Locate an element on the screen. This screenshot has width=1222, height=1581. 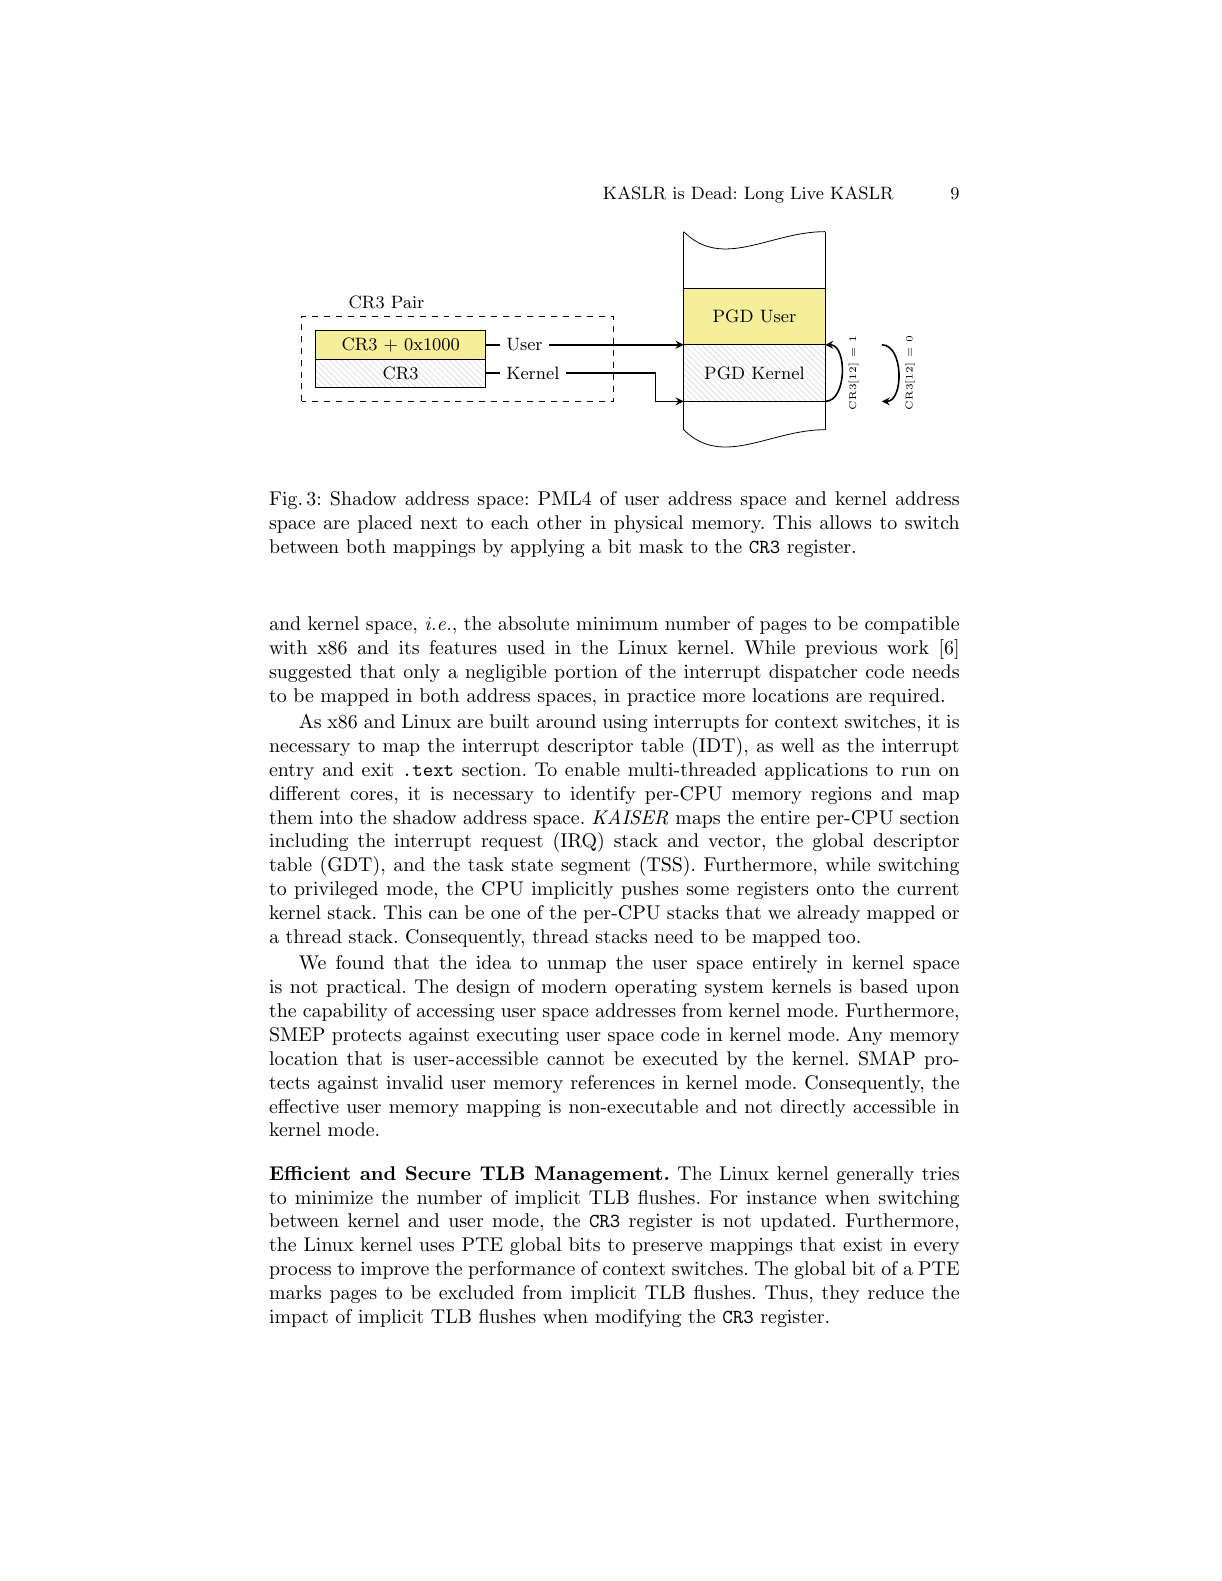
Pair is located at coordinates (407, 301).
